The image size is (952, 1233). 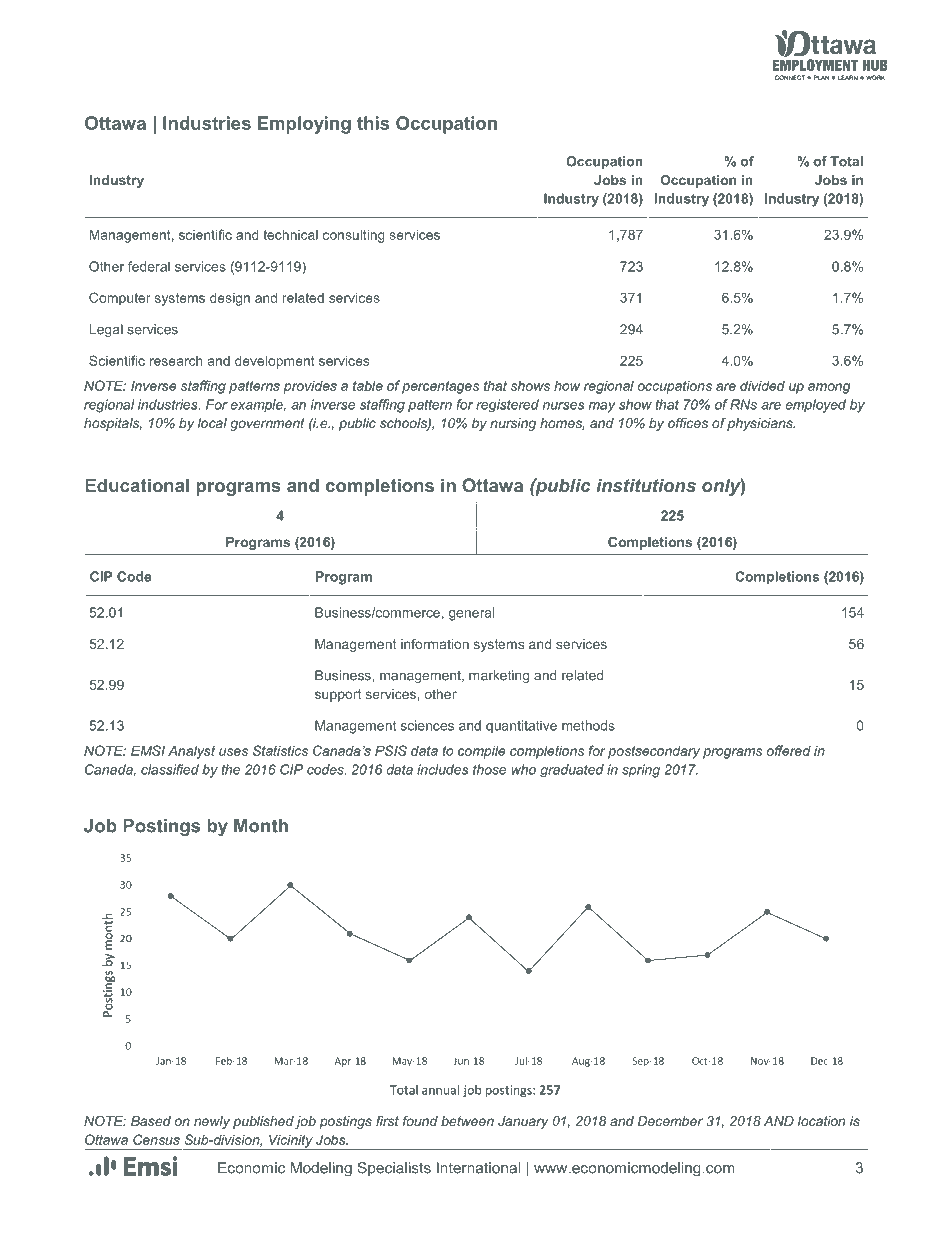 I want to click on offered, so click(x=789, y=750).
